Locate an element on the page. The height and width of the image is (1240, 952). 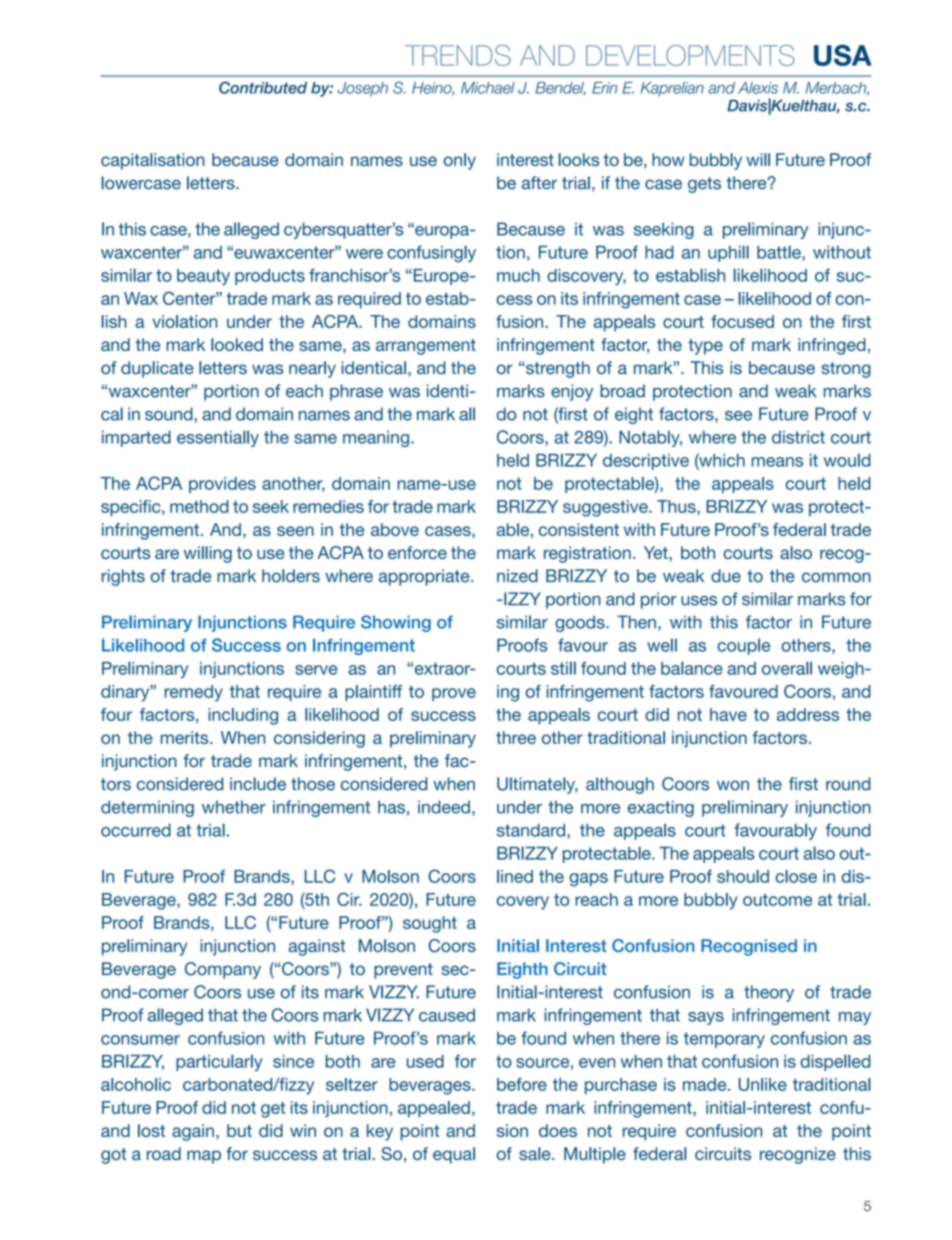
appropriate is located at coordinates (425, 577).
